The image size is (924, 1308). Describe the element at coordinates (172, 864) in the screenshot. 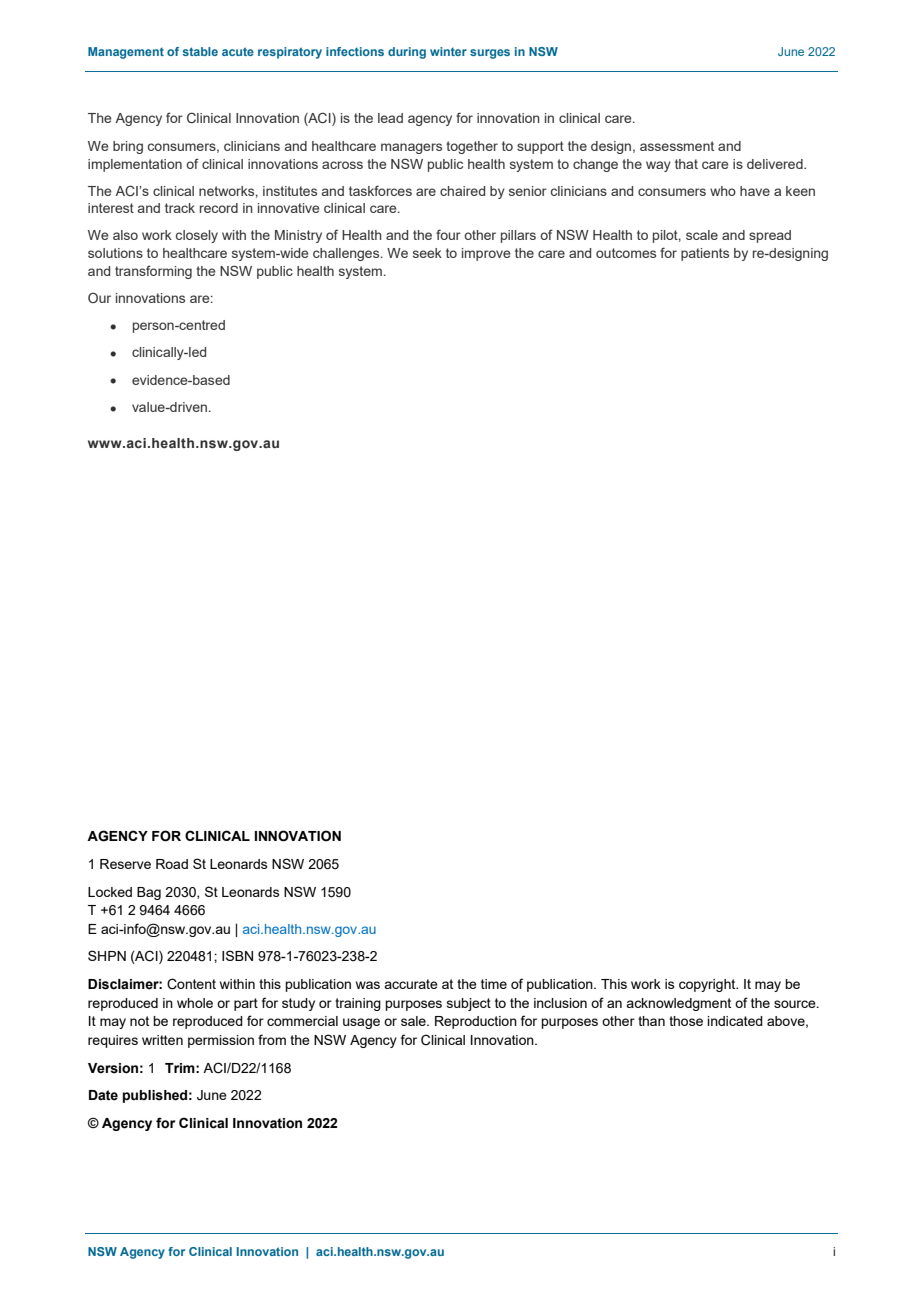

I see `Road` at that location.
